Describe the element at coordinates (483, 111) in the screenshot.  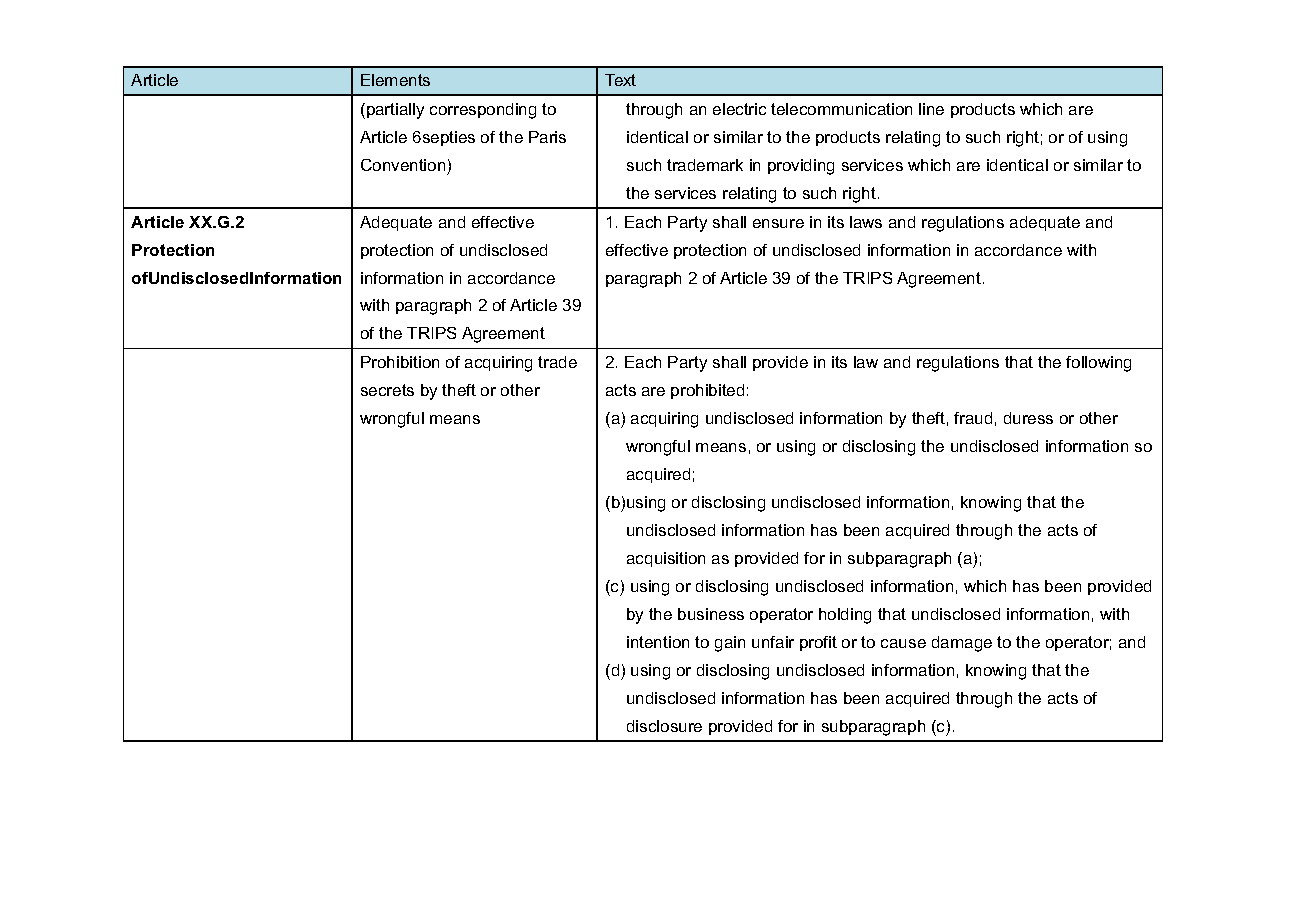
I see `corresponding` at that location.
